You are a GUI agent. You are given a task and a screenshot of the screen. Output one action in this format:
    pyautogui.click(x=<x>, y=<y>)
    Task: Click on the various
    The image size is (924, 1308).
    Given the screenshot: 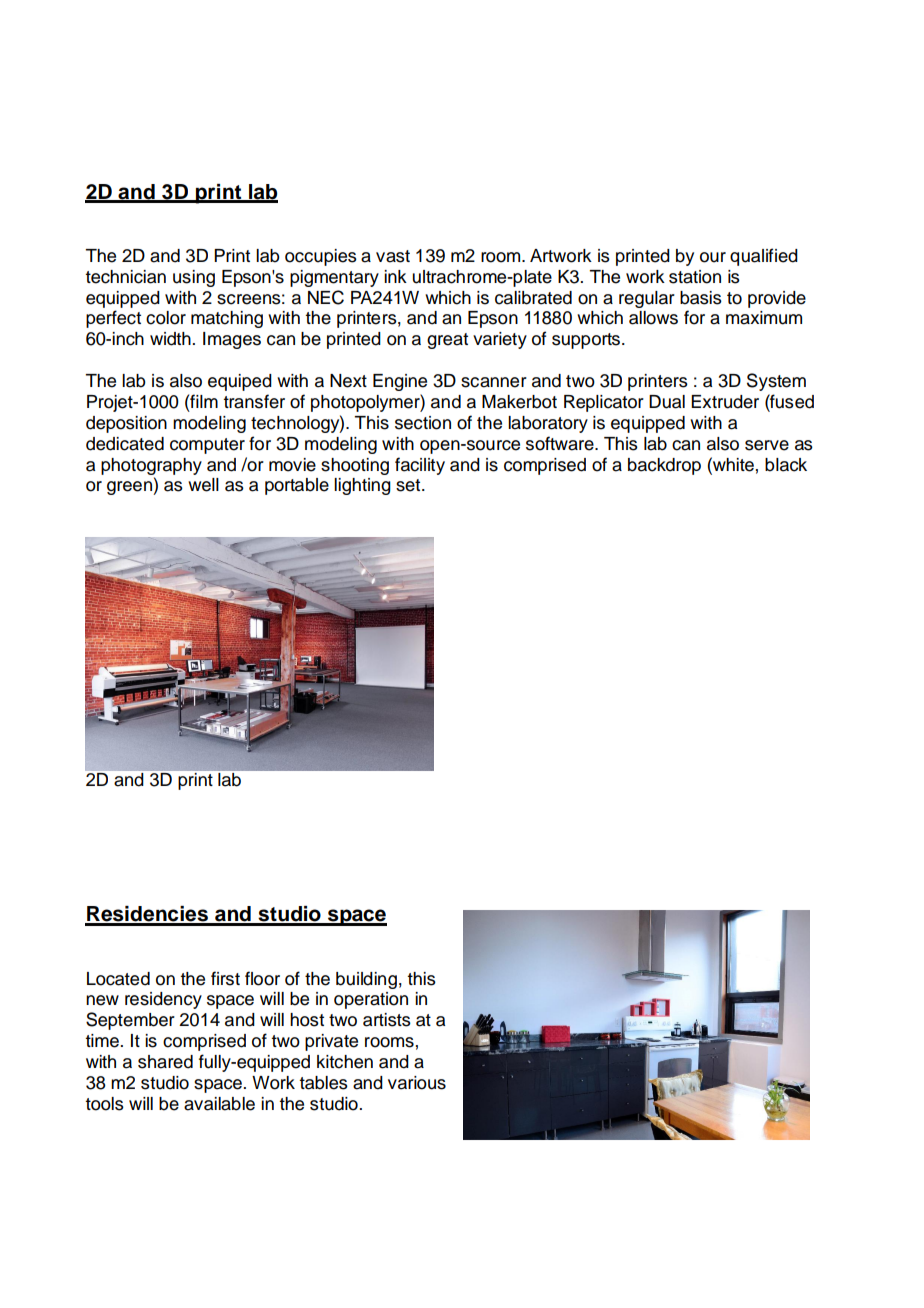 What is the action you would take?
    pyautogui.click(x=417, y=1083)
